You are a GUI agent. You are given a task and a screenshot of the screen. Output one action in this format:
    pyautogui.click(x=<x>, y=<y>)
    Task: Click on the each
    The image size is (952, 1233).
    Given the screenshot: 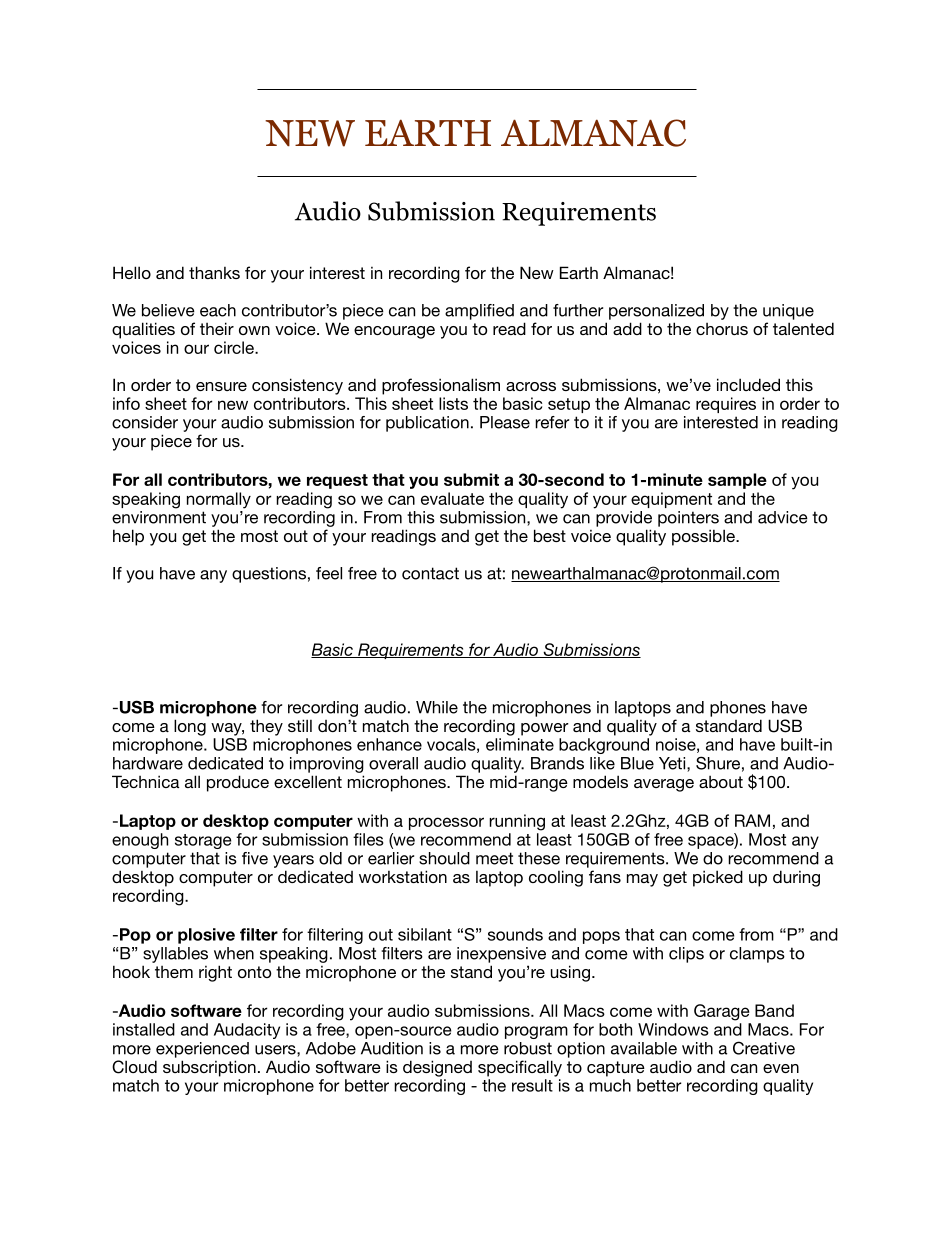 What is the action you would take?
    pyautogui.click(x=218, y=310)
